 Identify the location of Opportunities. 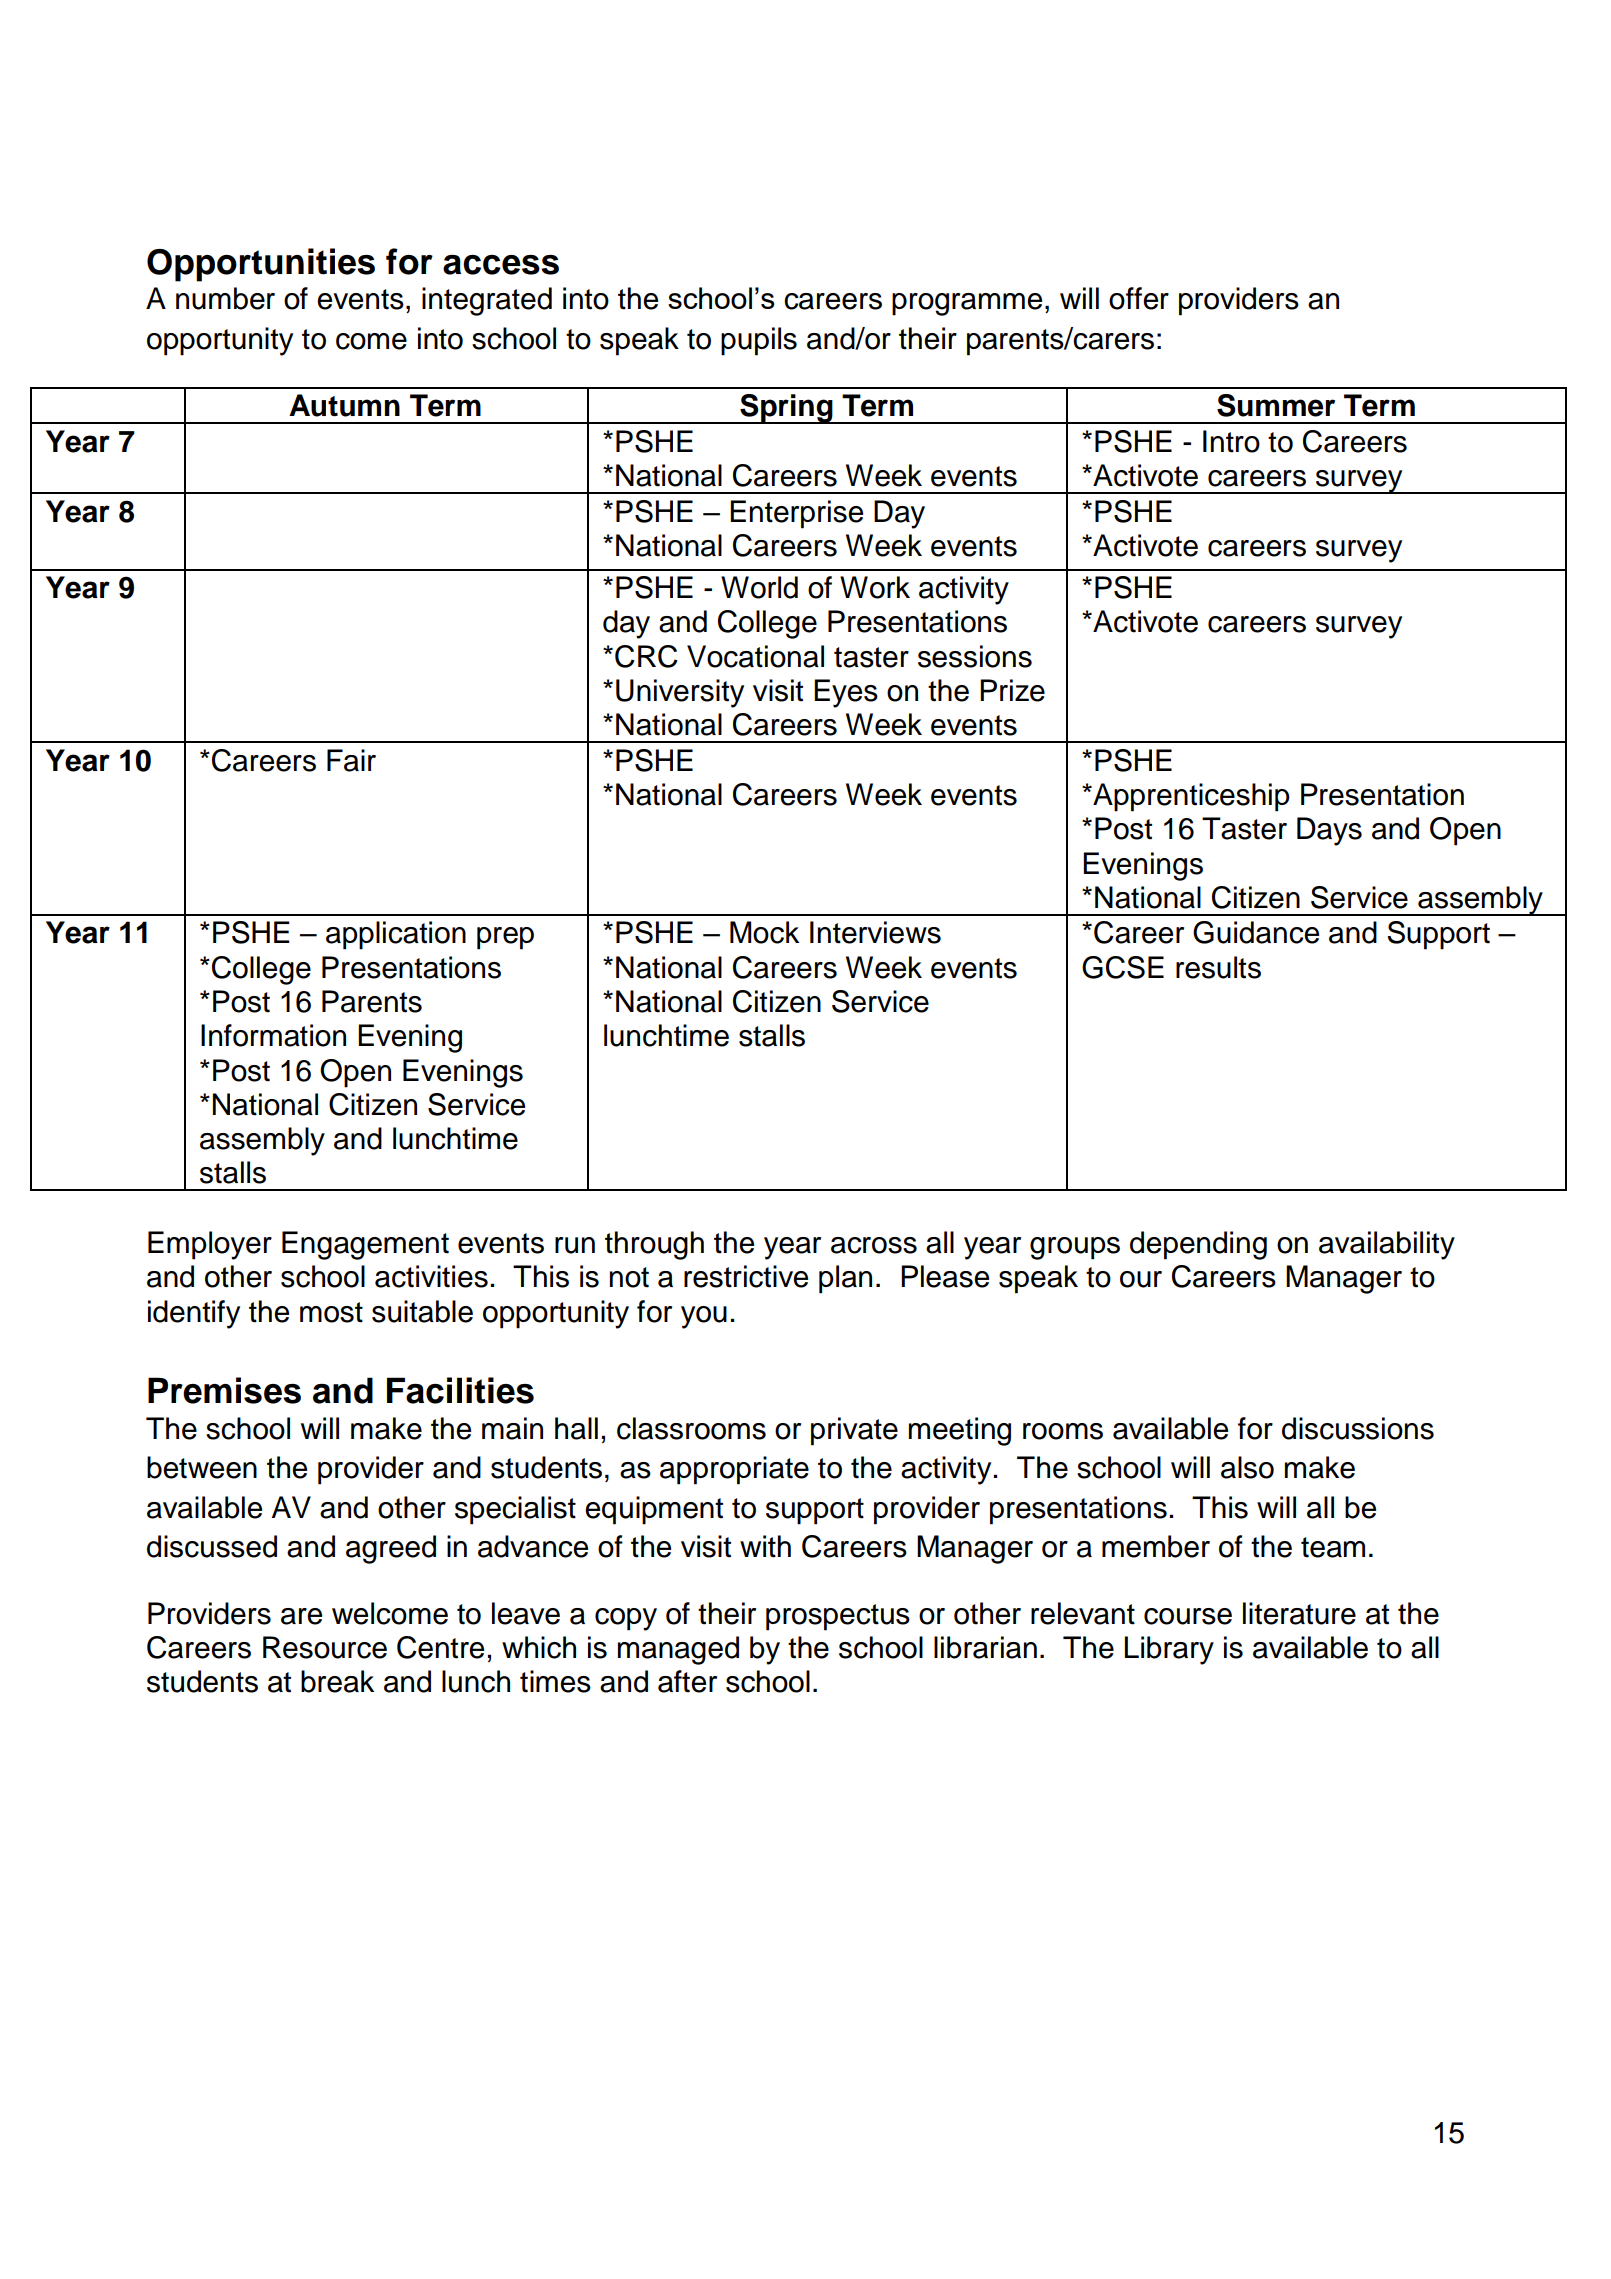
(261, 265).
